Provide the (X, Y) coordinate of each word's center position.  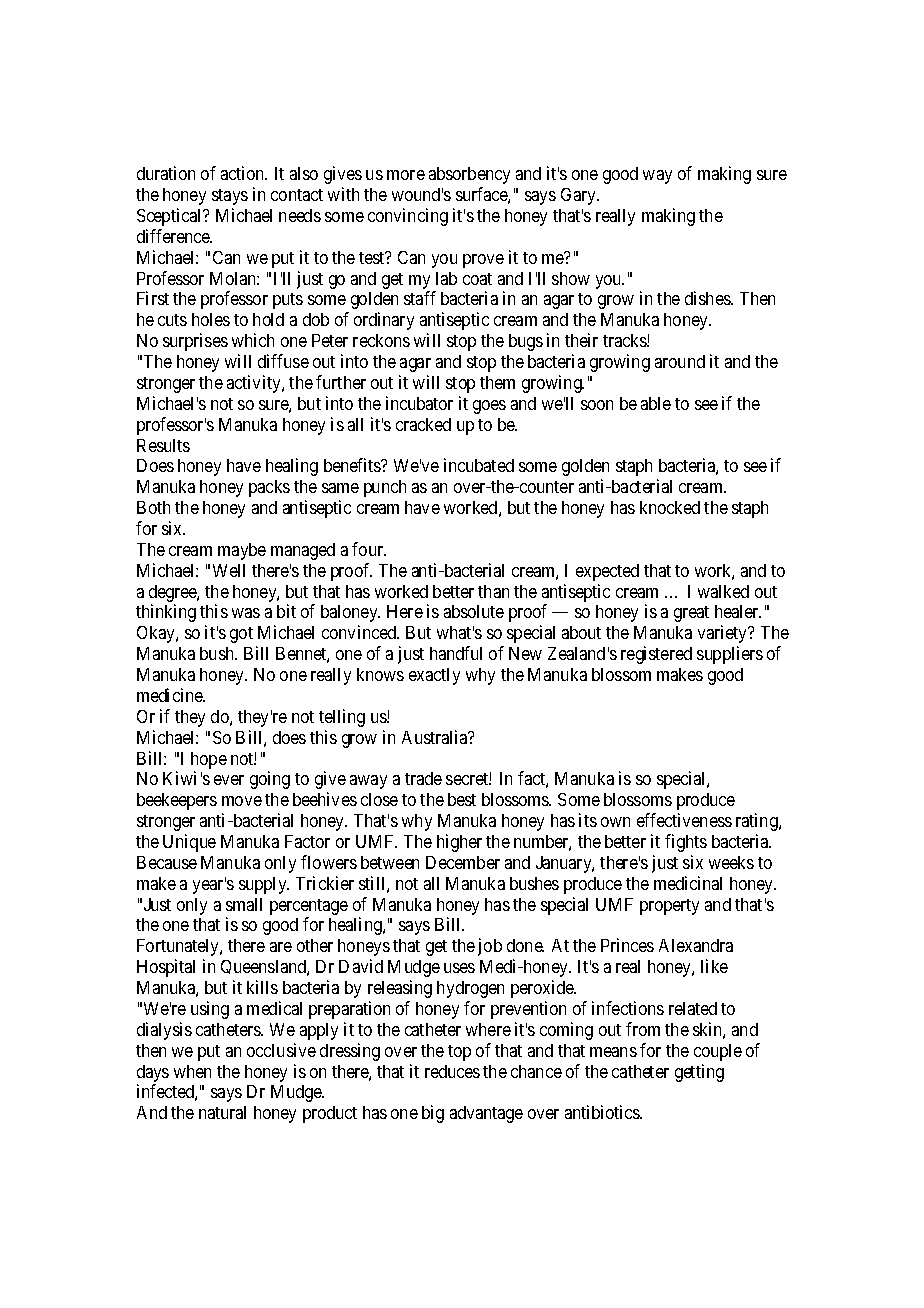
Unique (189, 843)
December (463, 862)
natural (222, 1112)
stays (230, 197)
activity (255, 384)
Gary (580, 196)
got (241, 635)
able (656, 403)
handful (456, 653)
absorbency (469, 175)
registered (656, 655)
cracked (423, 424)
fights (686, 843)
